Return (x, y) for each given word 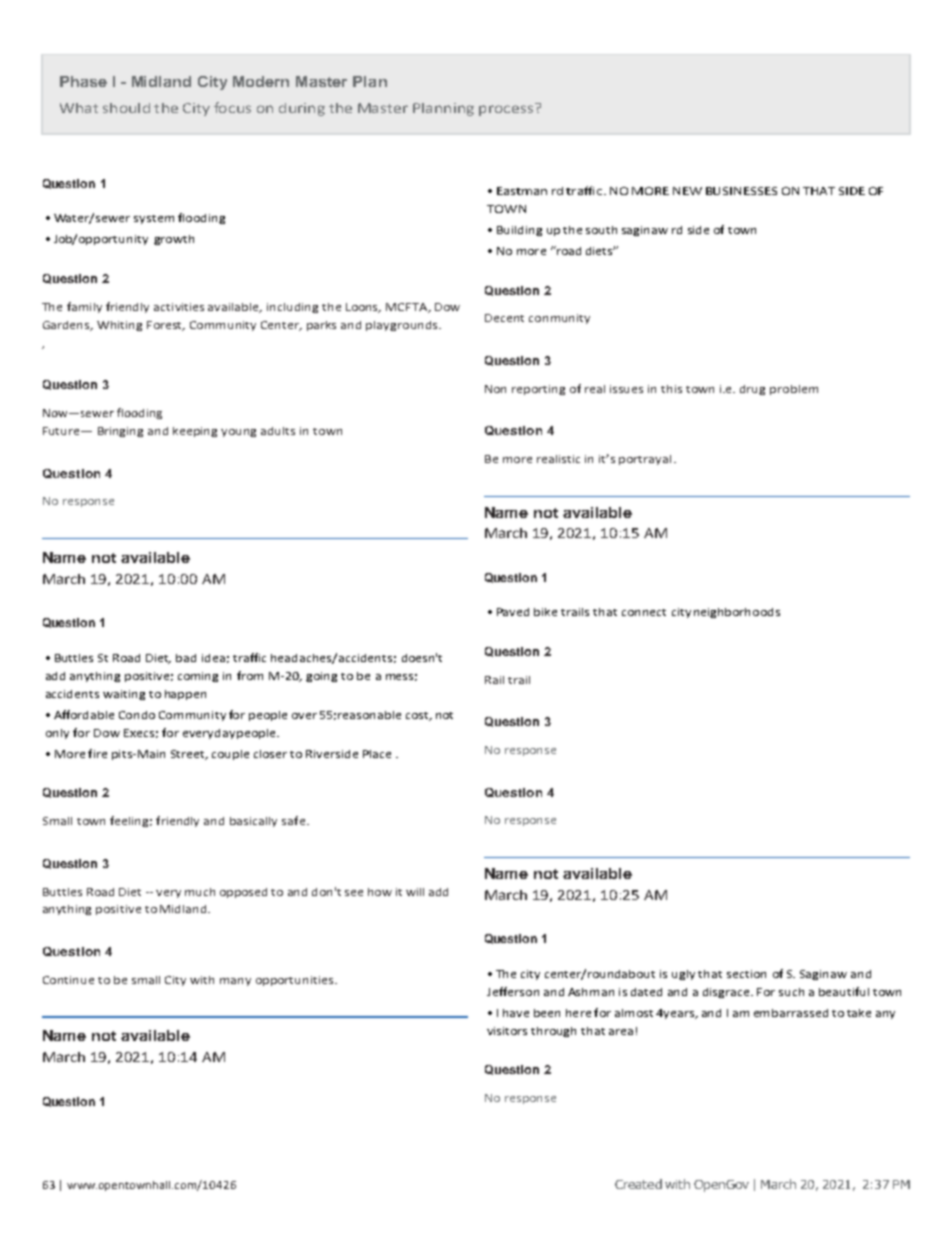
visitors (507, 1031)
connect (644, 612)
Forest (166, 326)
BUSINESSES (741, 191)
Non (495, 389)
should (126, 108)
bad (186, 658)
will (415, 892)
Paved (513, 612)
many (235, 982)
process (506, 110)
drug (752, 390)
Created (638, 1184)
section (746, 974)
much (200, 892)
